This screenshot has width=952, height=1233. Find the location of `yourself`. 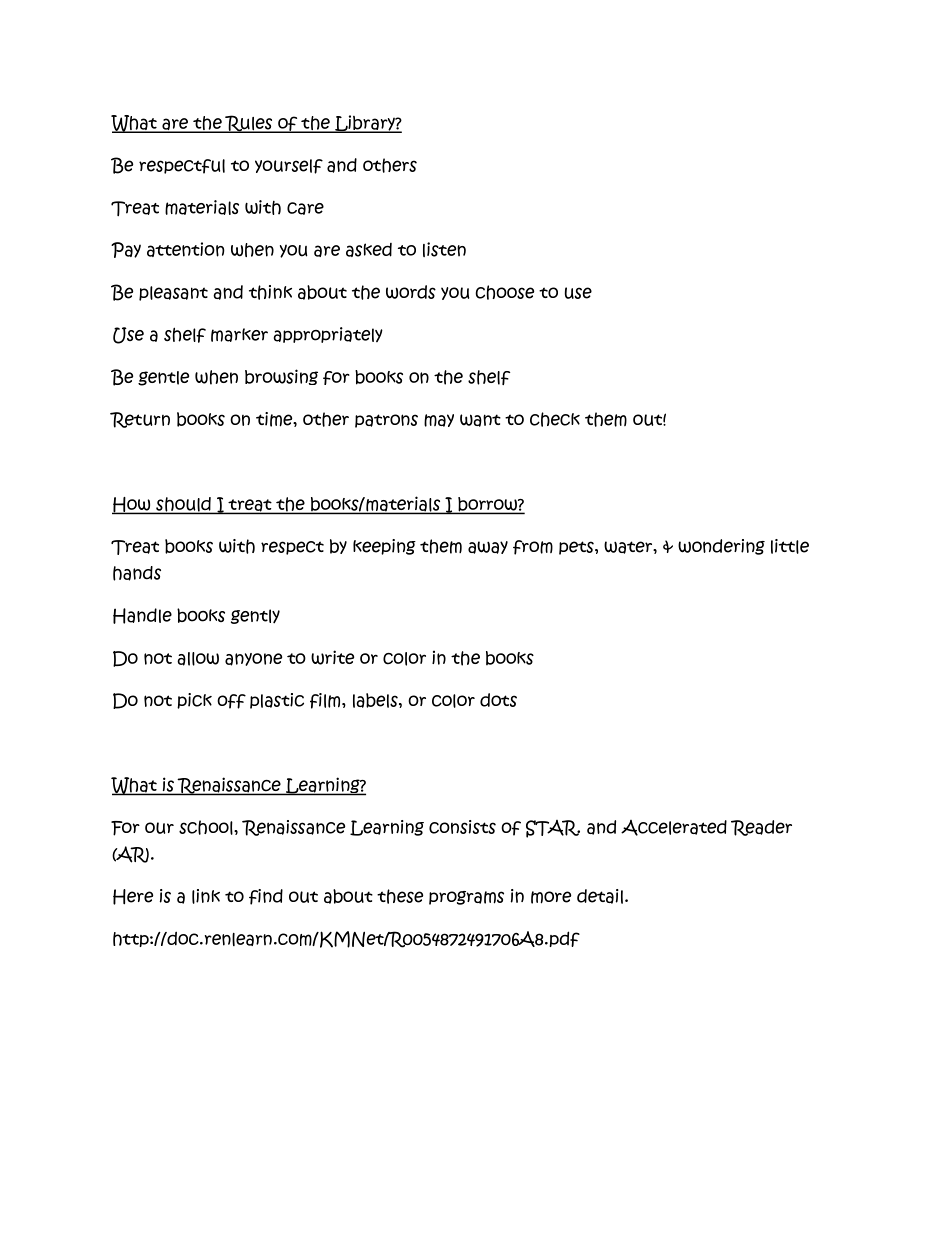

yourself is located at coordinates (289, 166).
